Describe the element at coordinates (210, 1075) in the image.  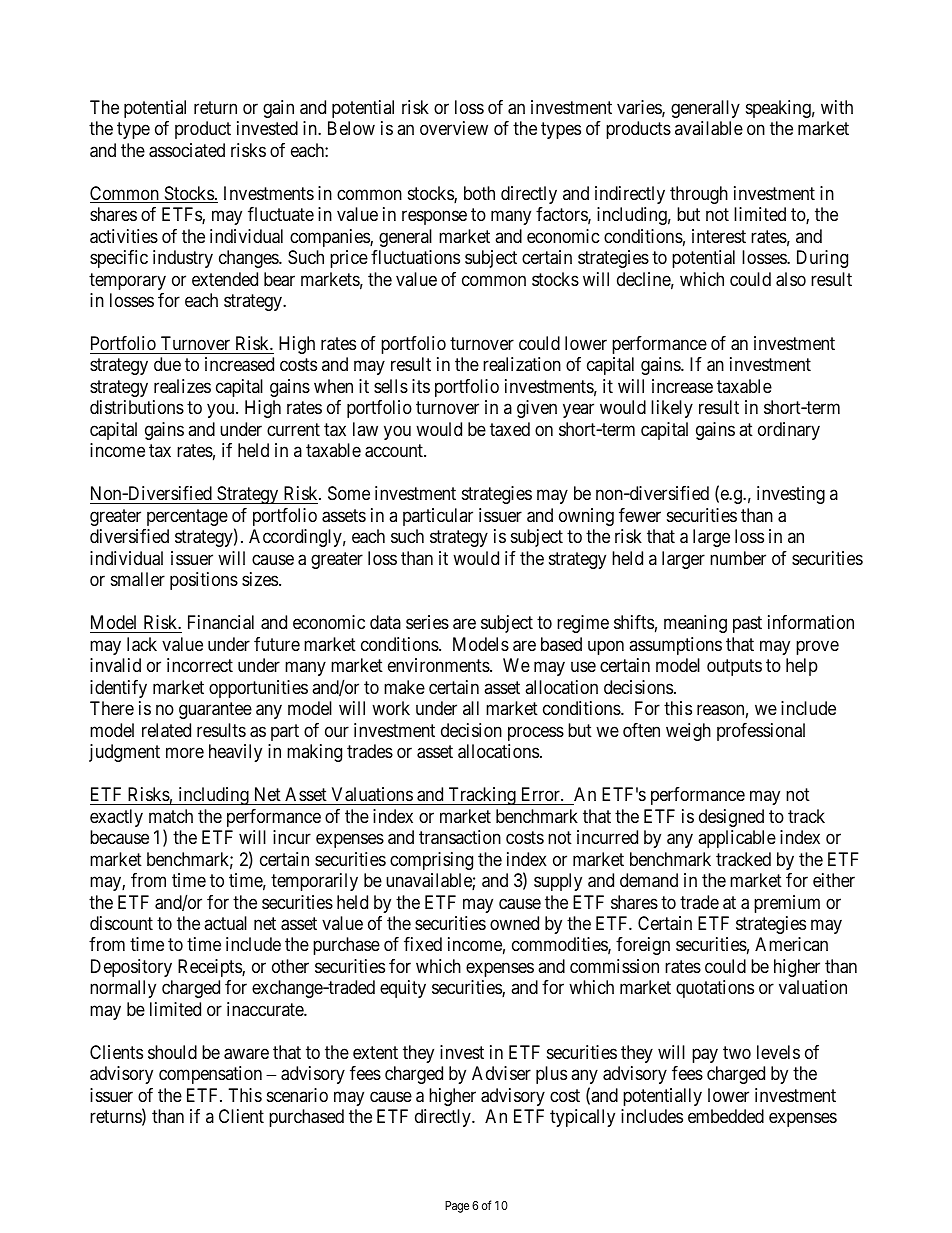
I see `compensation` at that location.
